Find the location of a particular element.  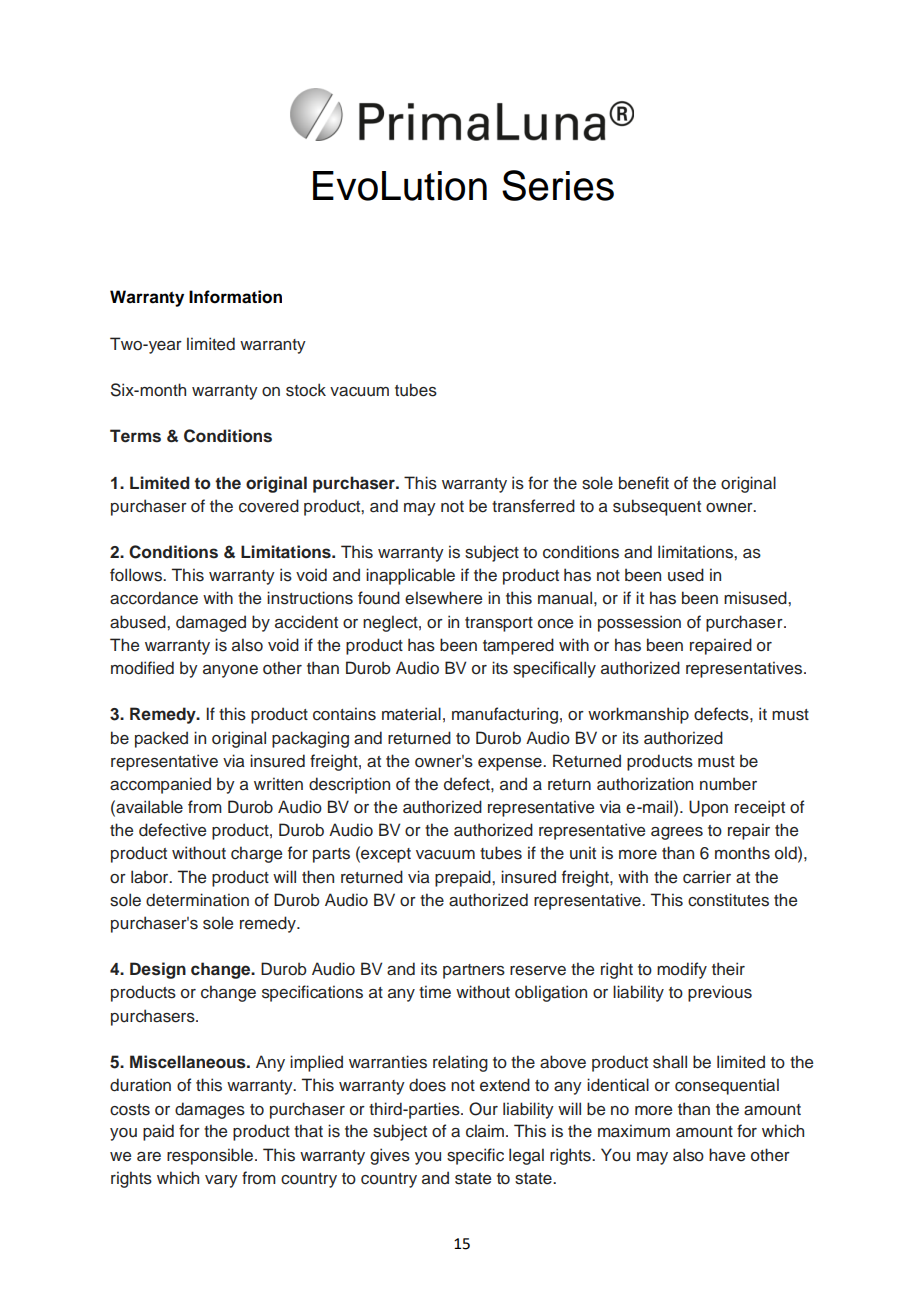

responsible is located at coordinates (210, 1156).
